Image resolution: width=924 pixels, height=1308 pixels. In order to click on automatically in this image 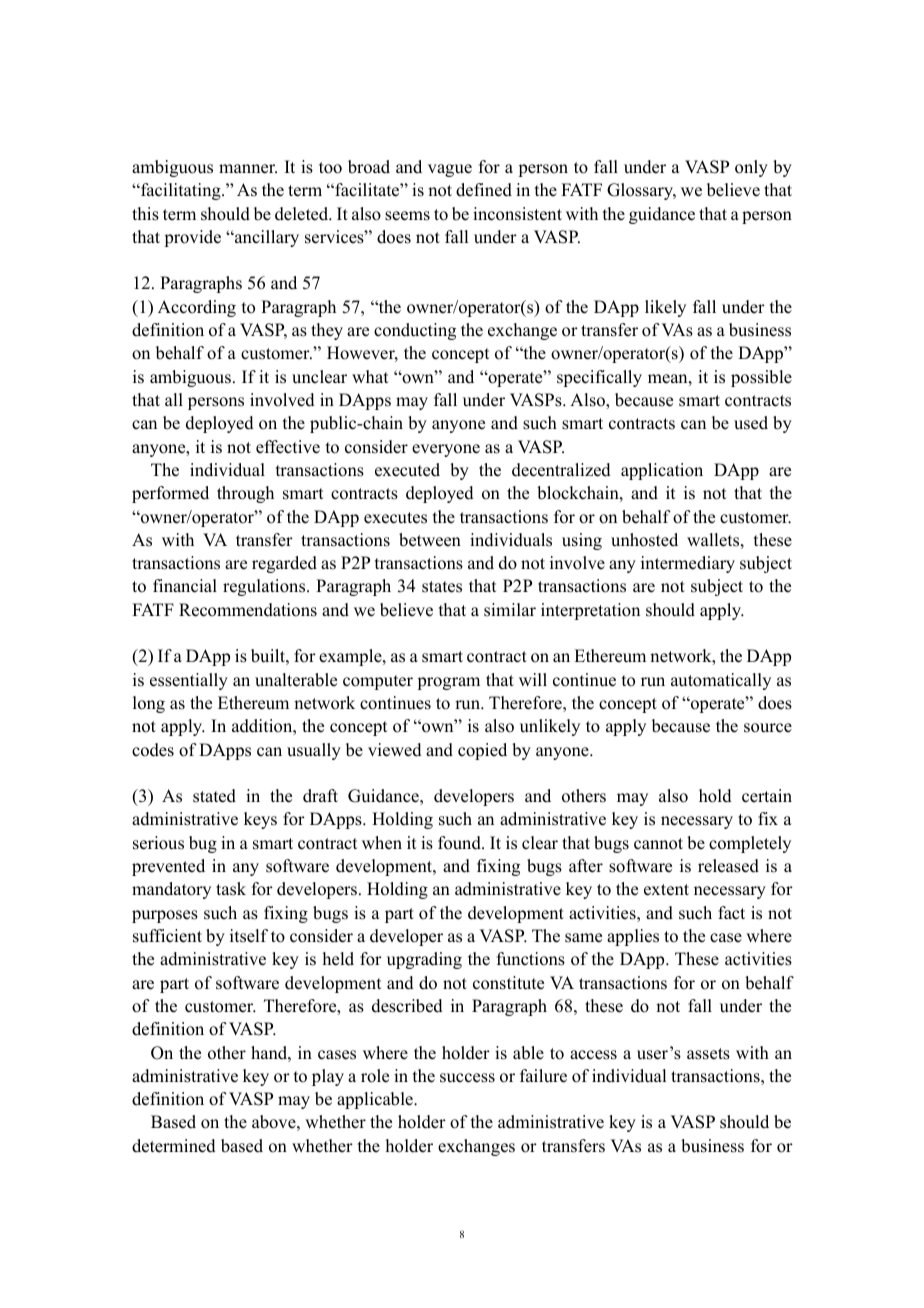, I will do `click(721, 681)`.
